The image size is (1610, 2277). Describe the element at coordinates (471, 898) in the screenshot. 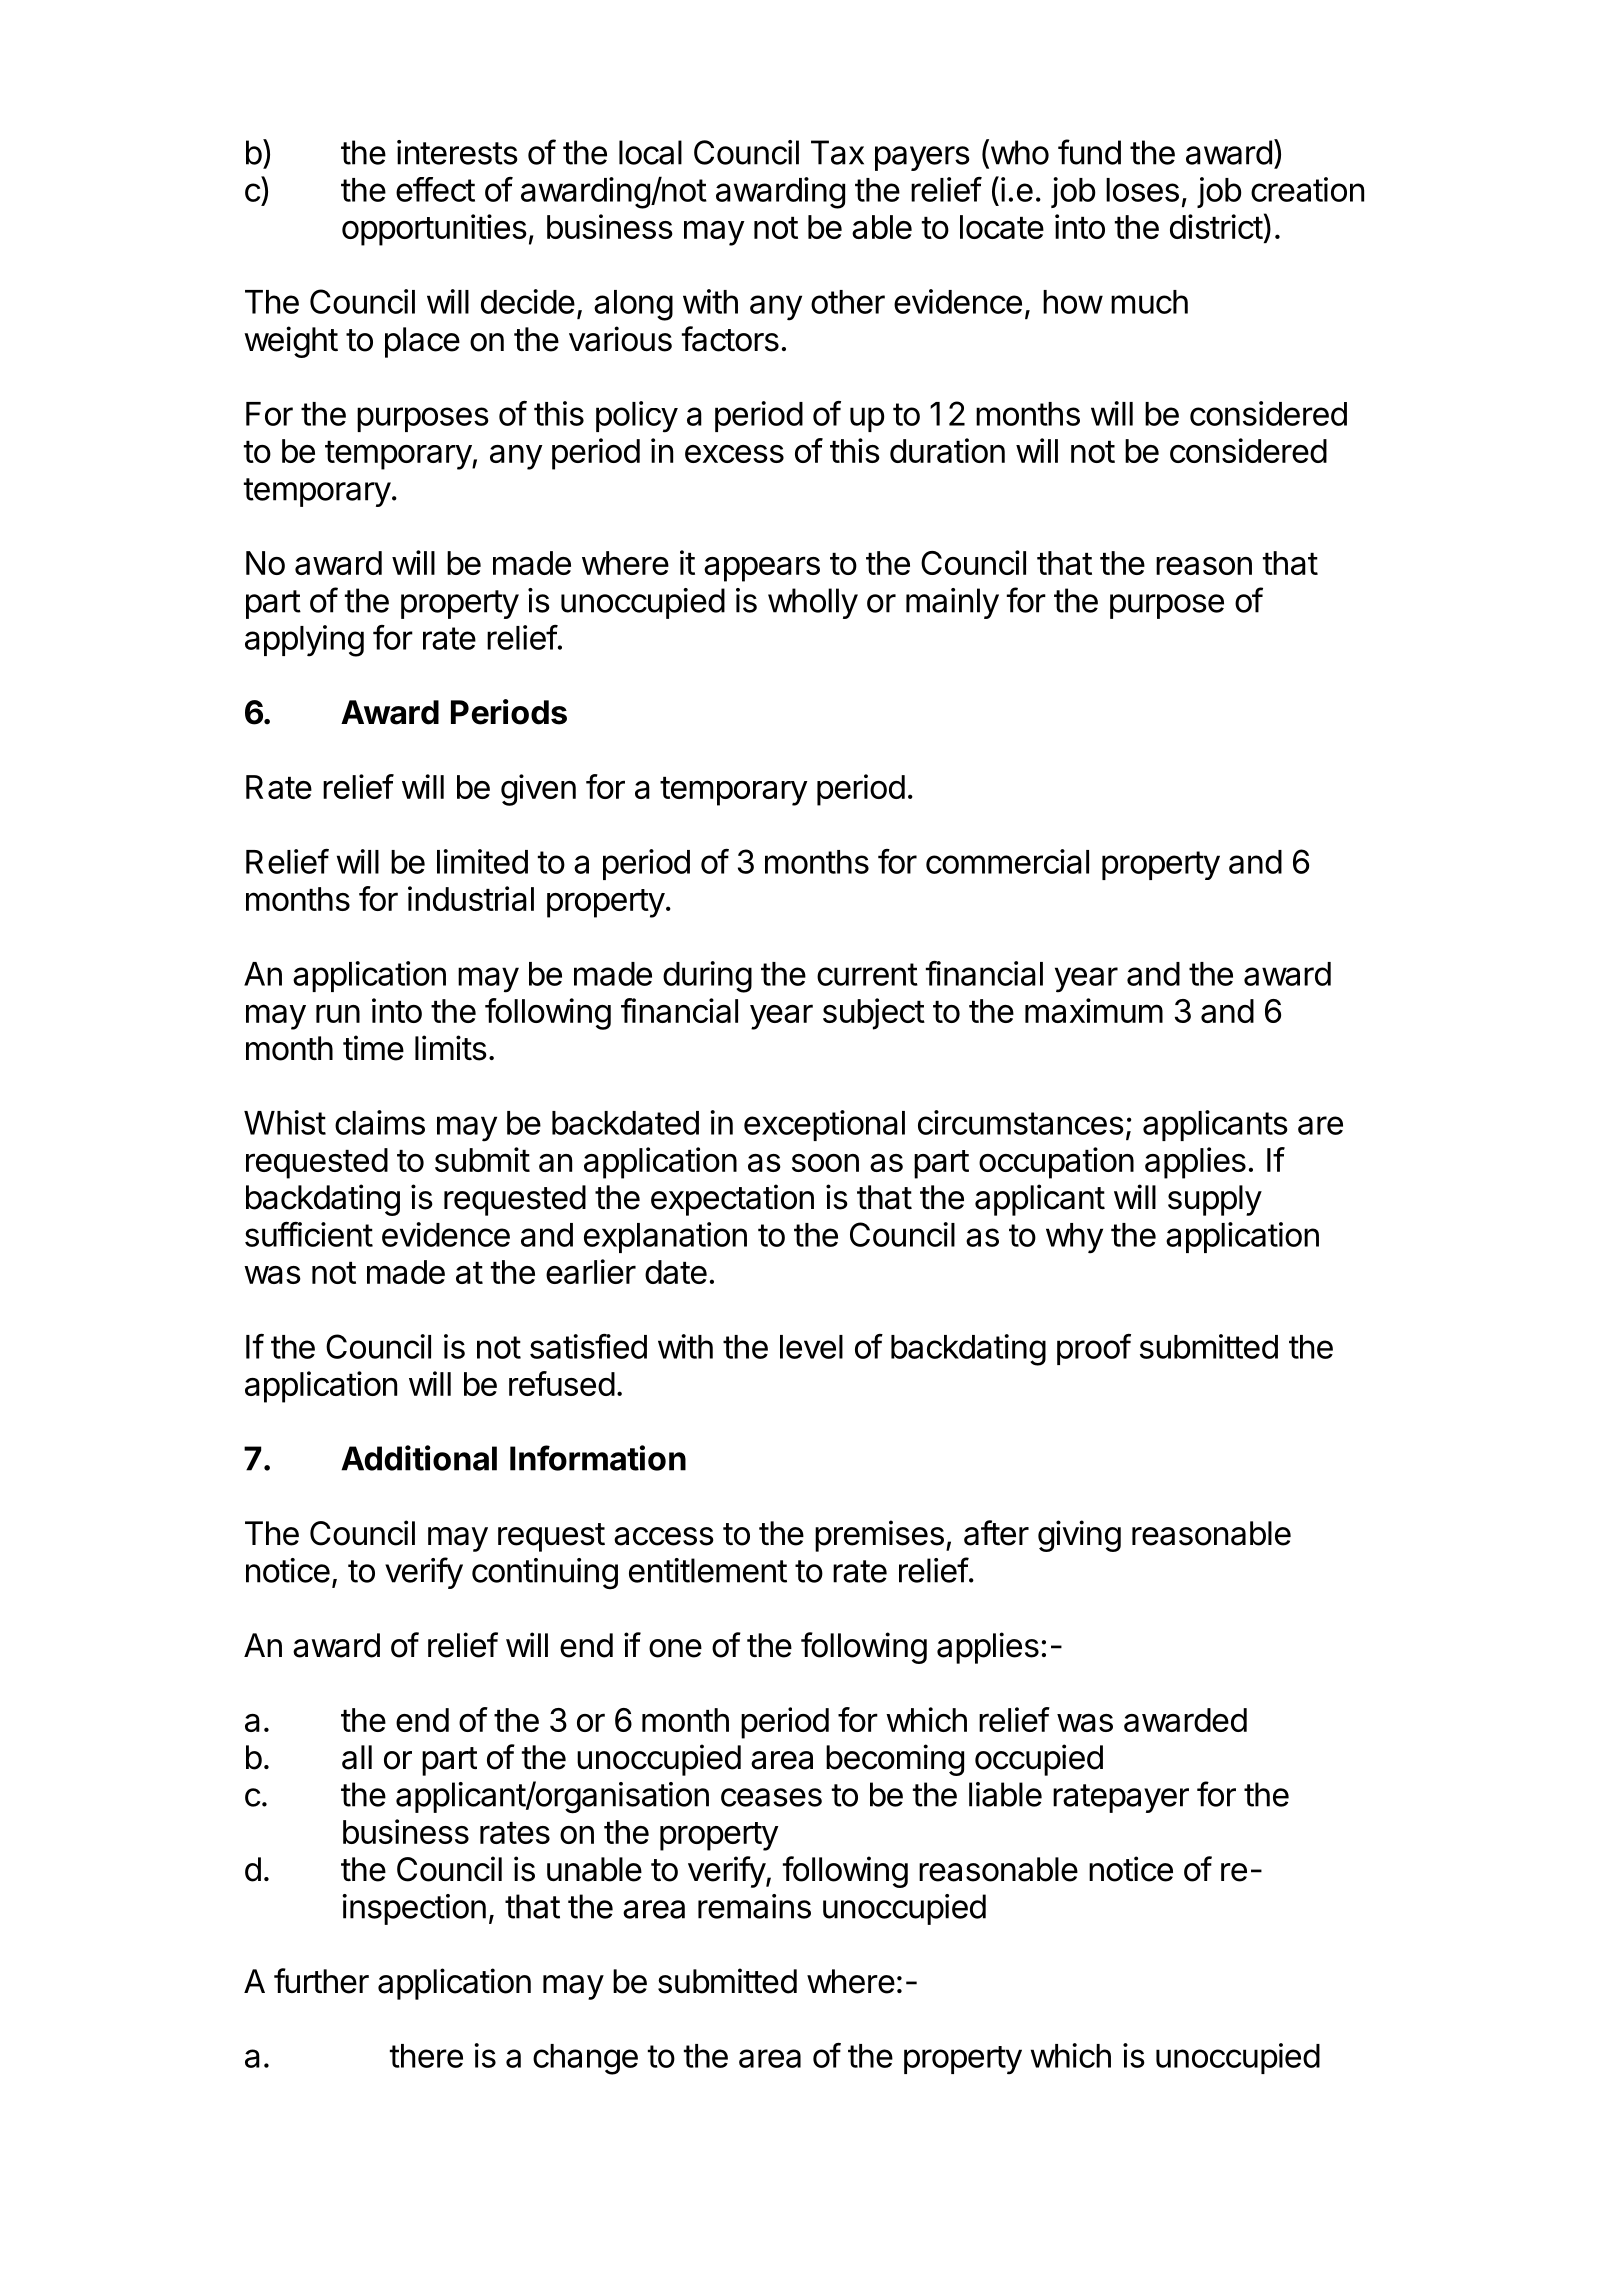

I see `industrial` at that location.
